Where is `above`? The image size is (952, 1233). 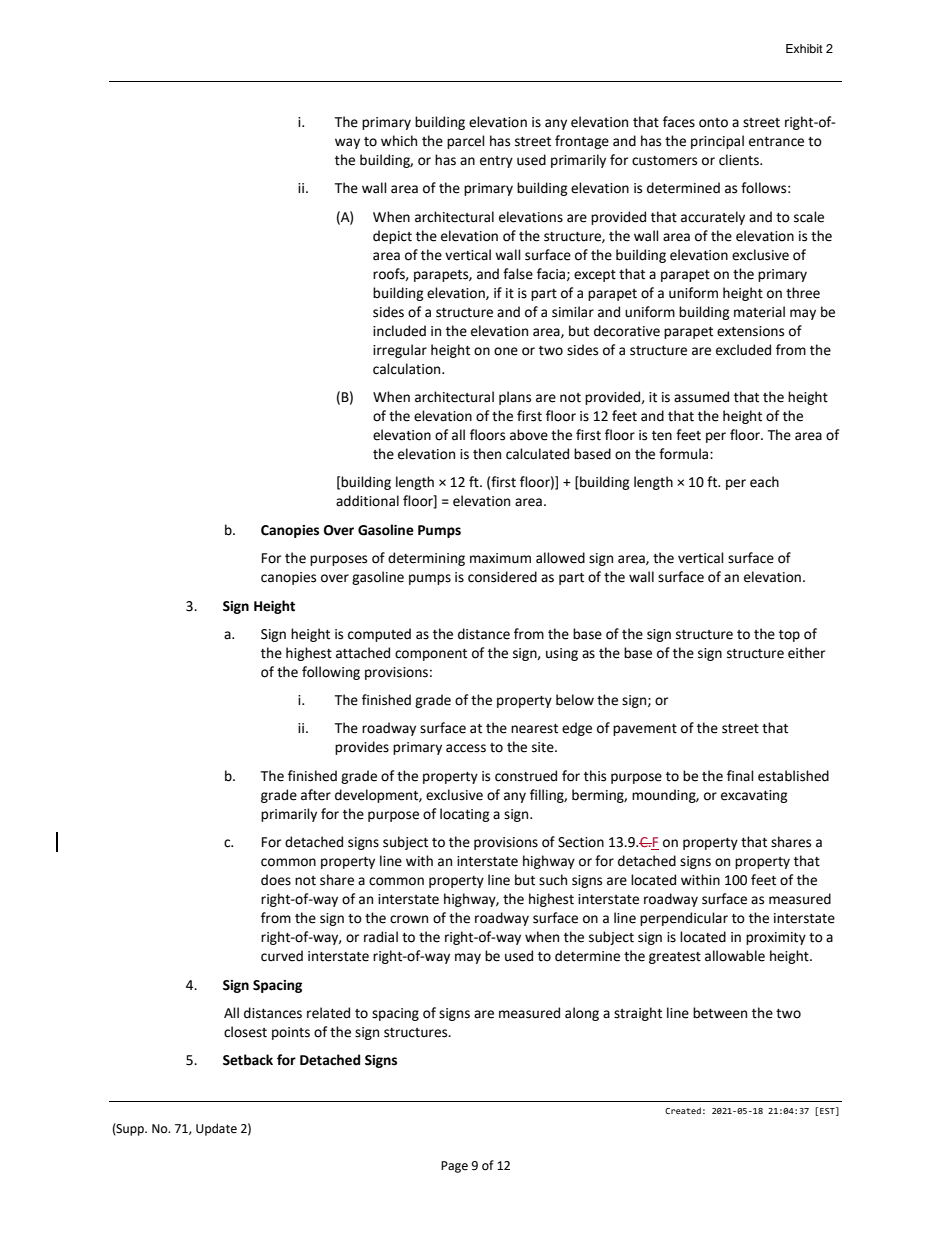
above is located at coordinates (529, 435).
